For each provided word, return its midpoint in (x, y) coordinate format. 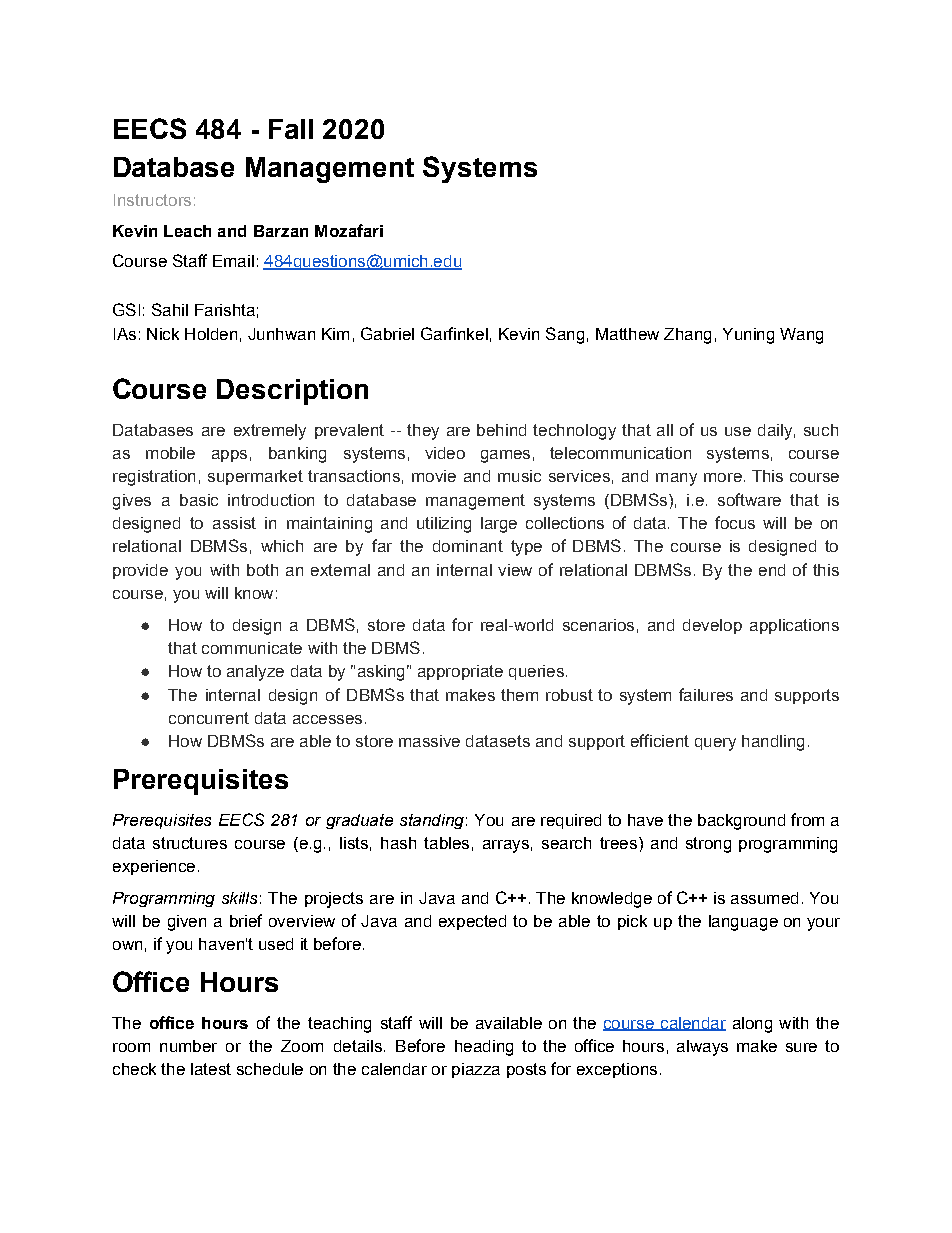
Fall (291, 129)
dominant (468, 546)
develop (712, 626)
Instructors (152, 200)
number (188, 1046)
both (262, 570)
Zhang (687, 336)
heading (484, 1048)
